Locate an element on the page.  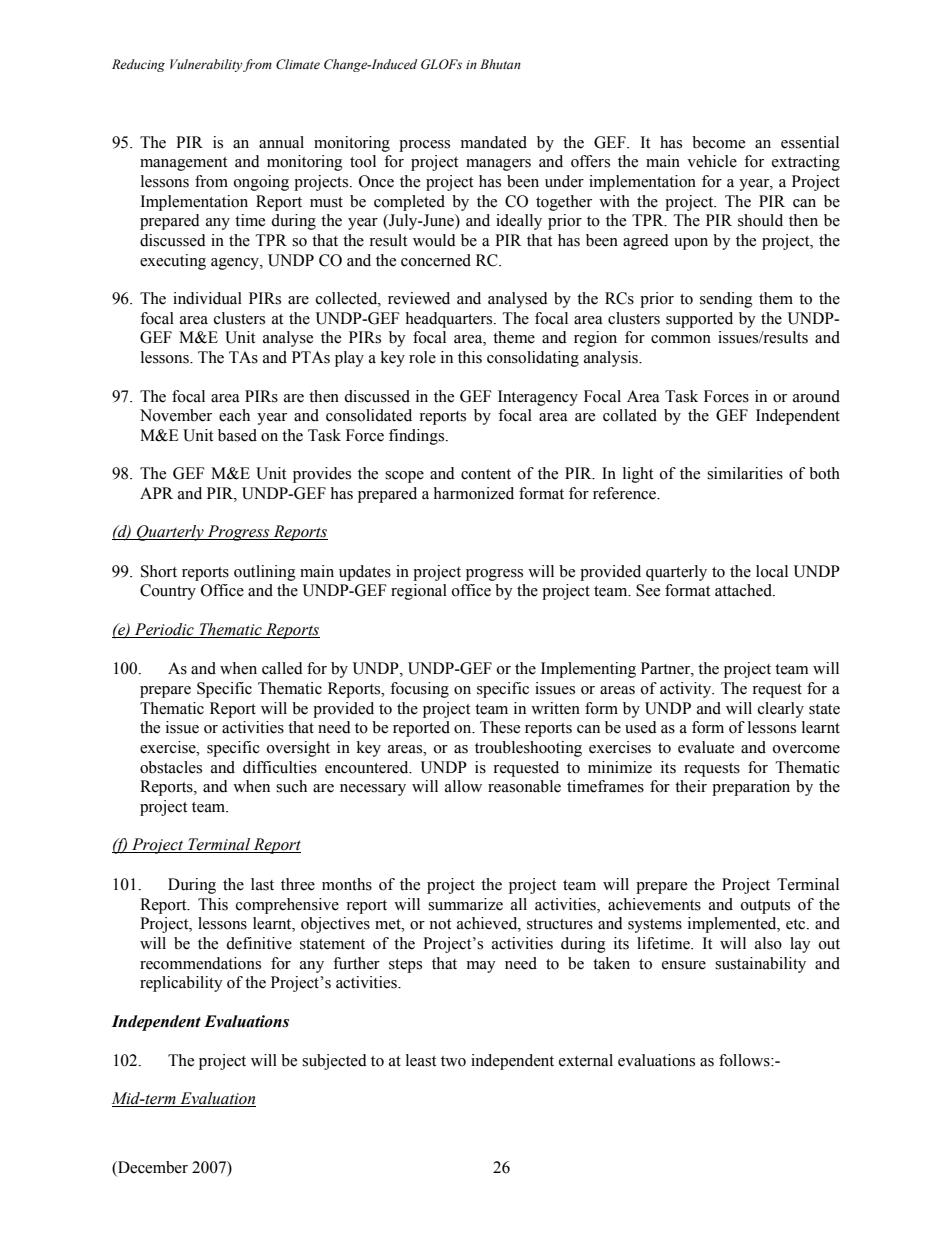
December is located at coordinates (152, 1168).
